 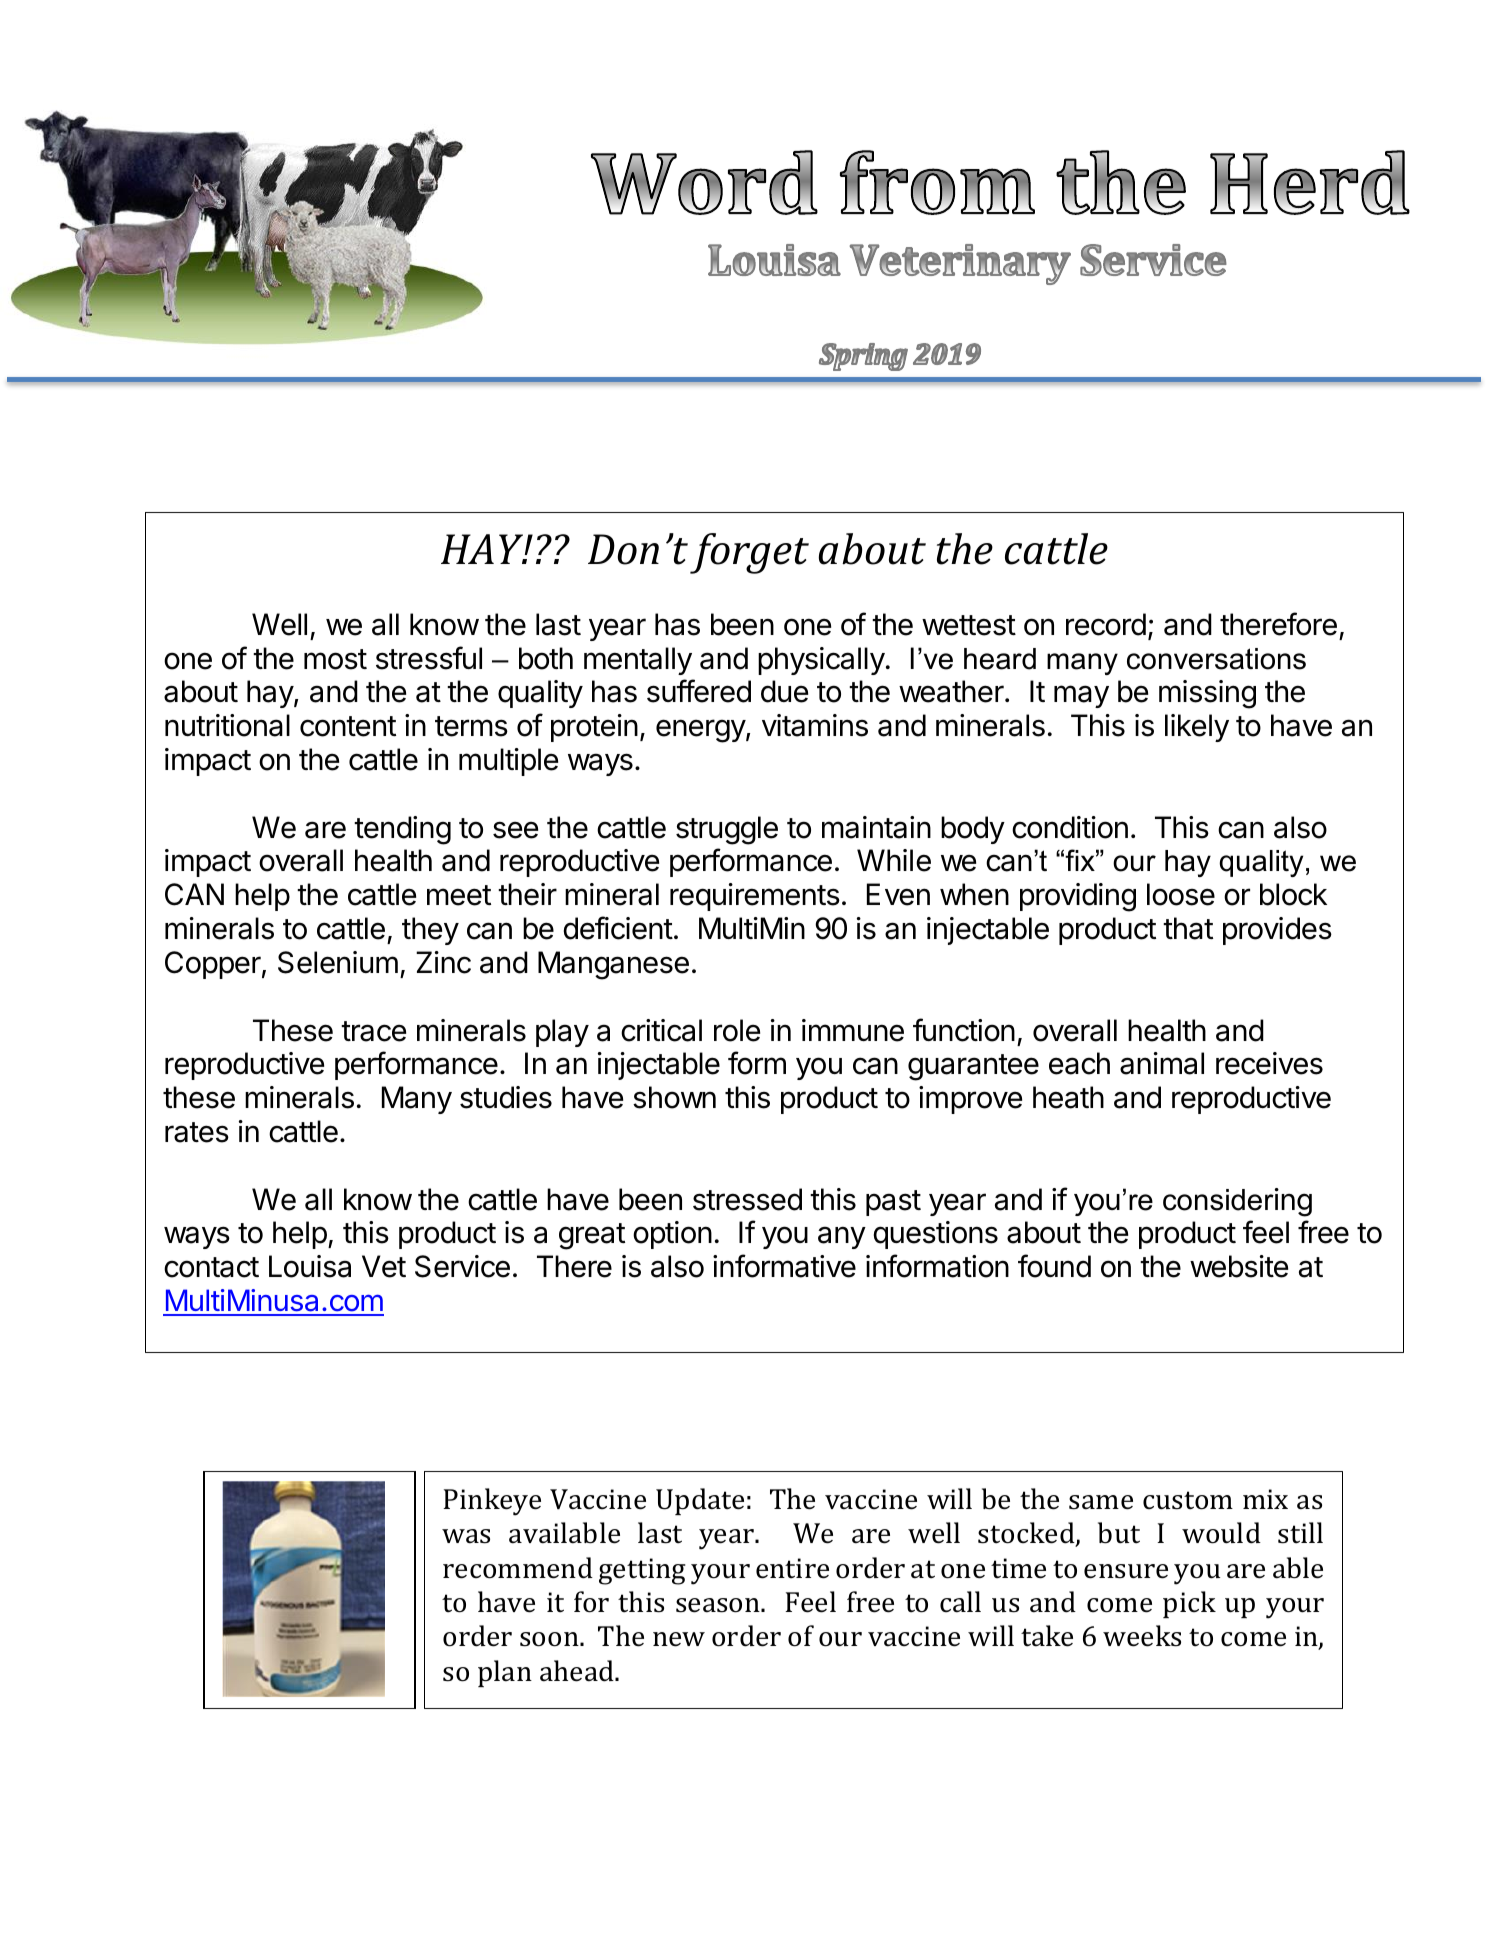 What do you see at coordinates (1181, 894) in the page?
I see `loose` at bounding box center [1181, 894].
